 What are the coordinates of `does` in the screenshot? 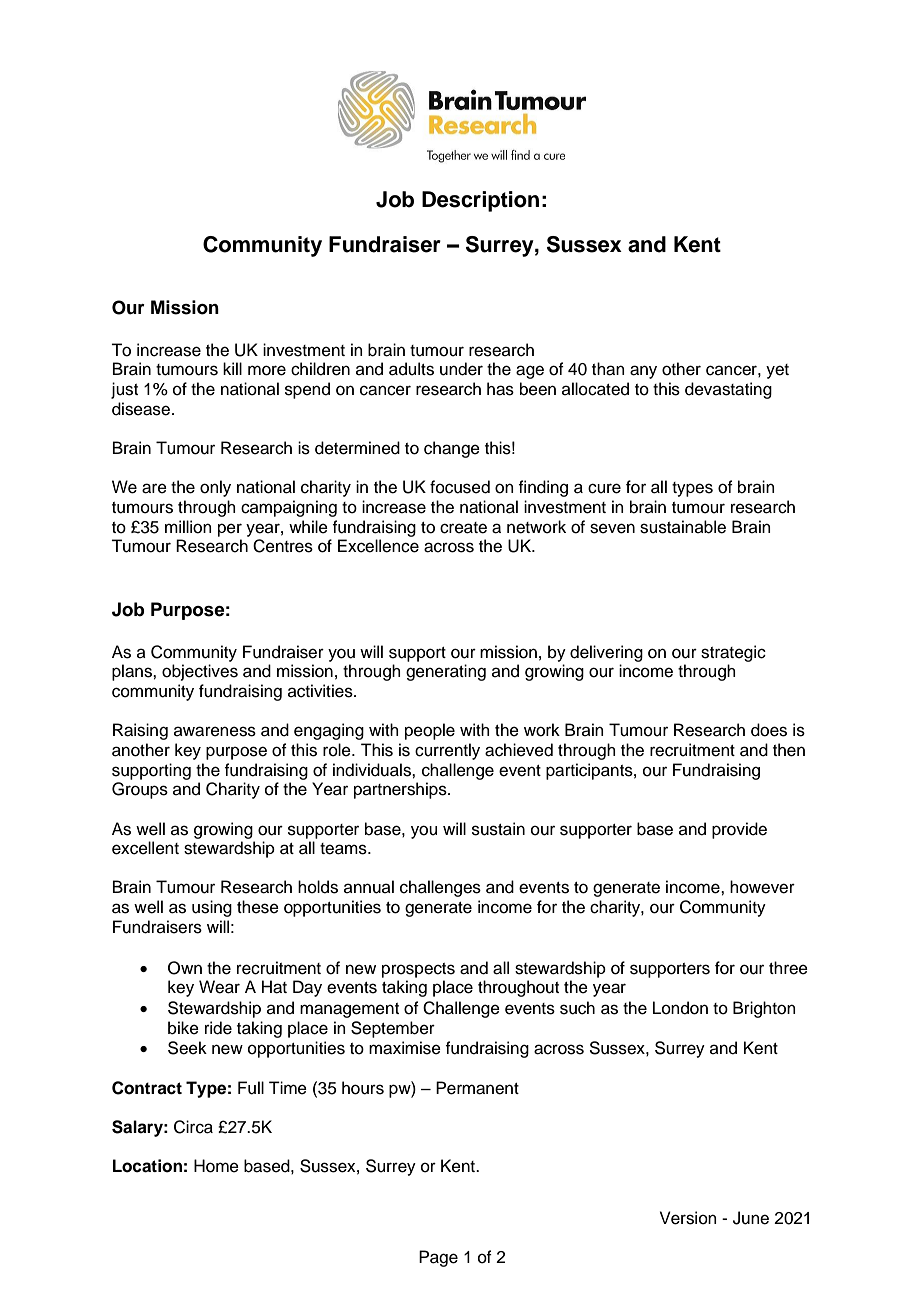 It's located at (769, 730).
